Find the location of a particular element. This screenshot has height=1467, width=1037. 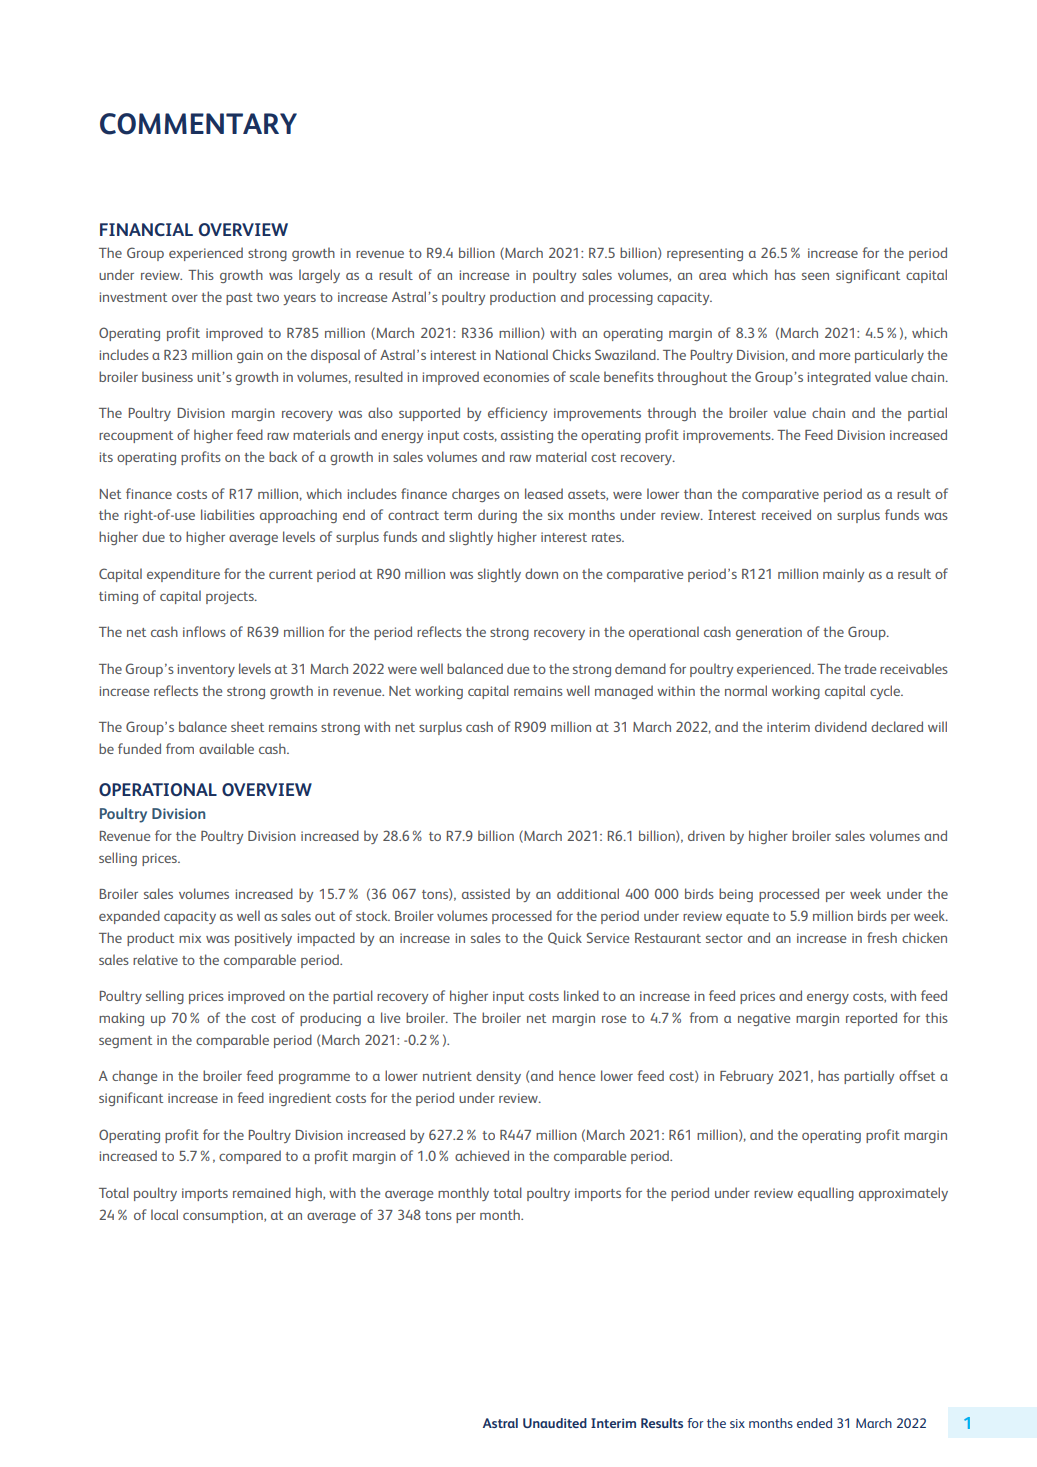

leased is located at coordinates (544, 493).
